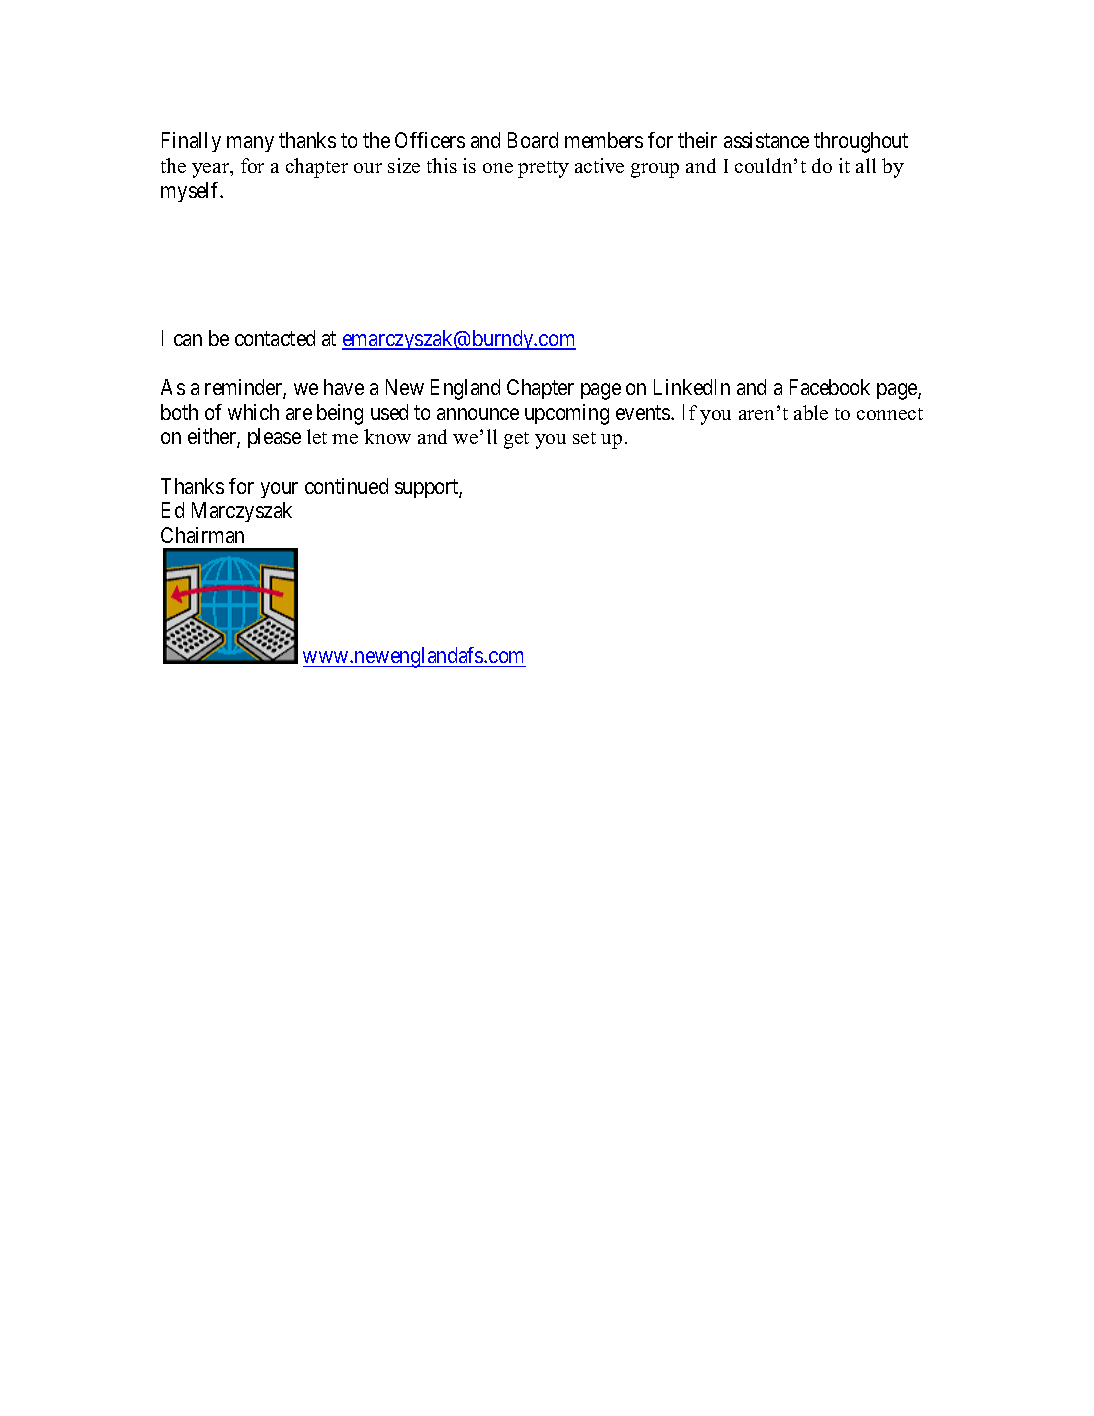  What do you see at coordinates (346, 486) in the document?
I see `continued` at bounding box center [346, 486].
